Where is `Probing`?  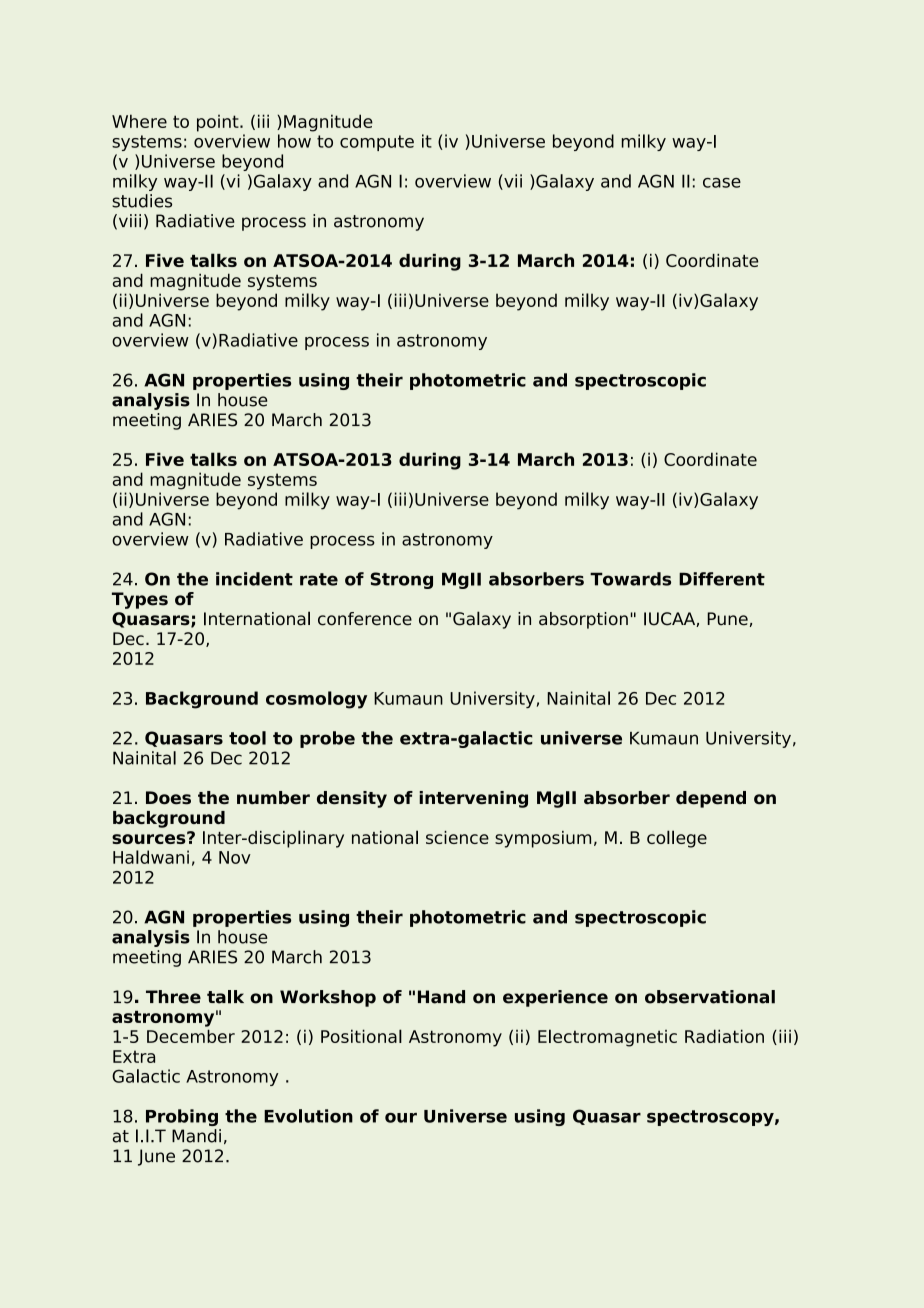 Probing is located at coordinates (182, 1117).
